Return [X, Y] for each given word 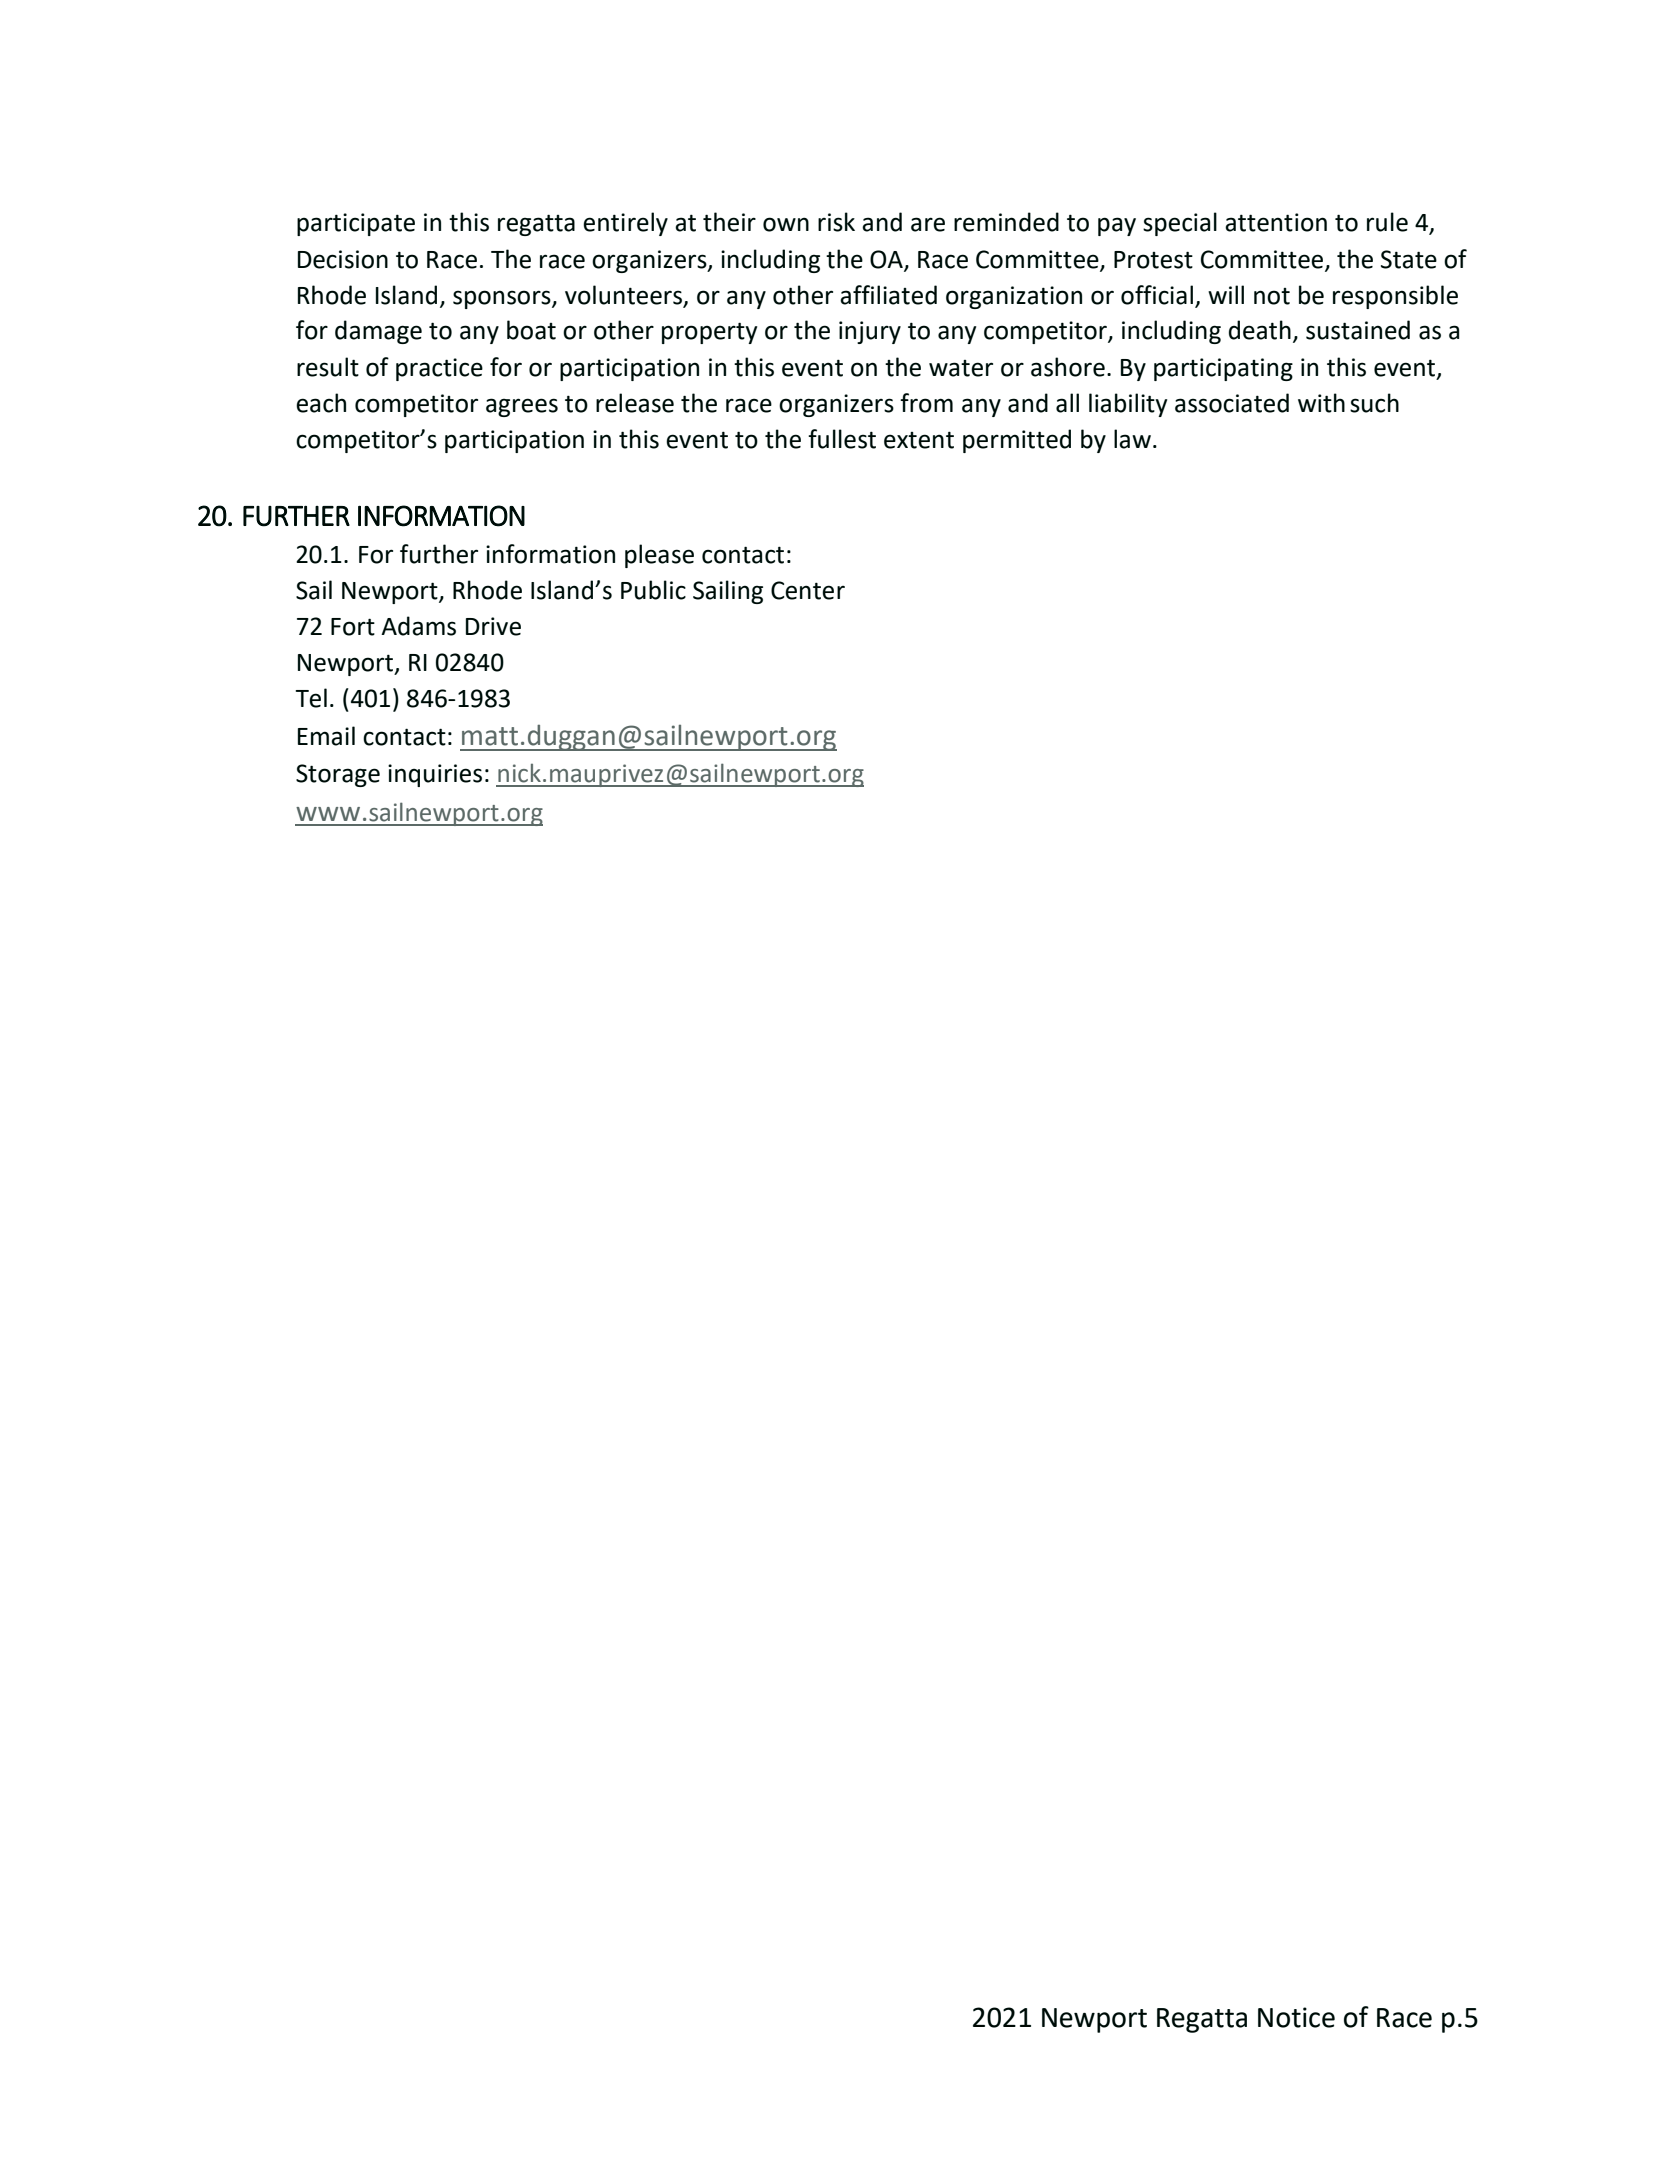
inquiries [435, 775]
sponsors [503, 299]
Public [653, 590]
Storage [338, 775]
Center [808, 590]
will [1226, 294]
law [1132, 439]
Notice [1296, 2017]
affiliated [888, 295]
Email [326, 736]
